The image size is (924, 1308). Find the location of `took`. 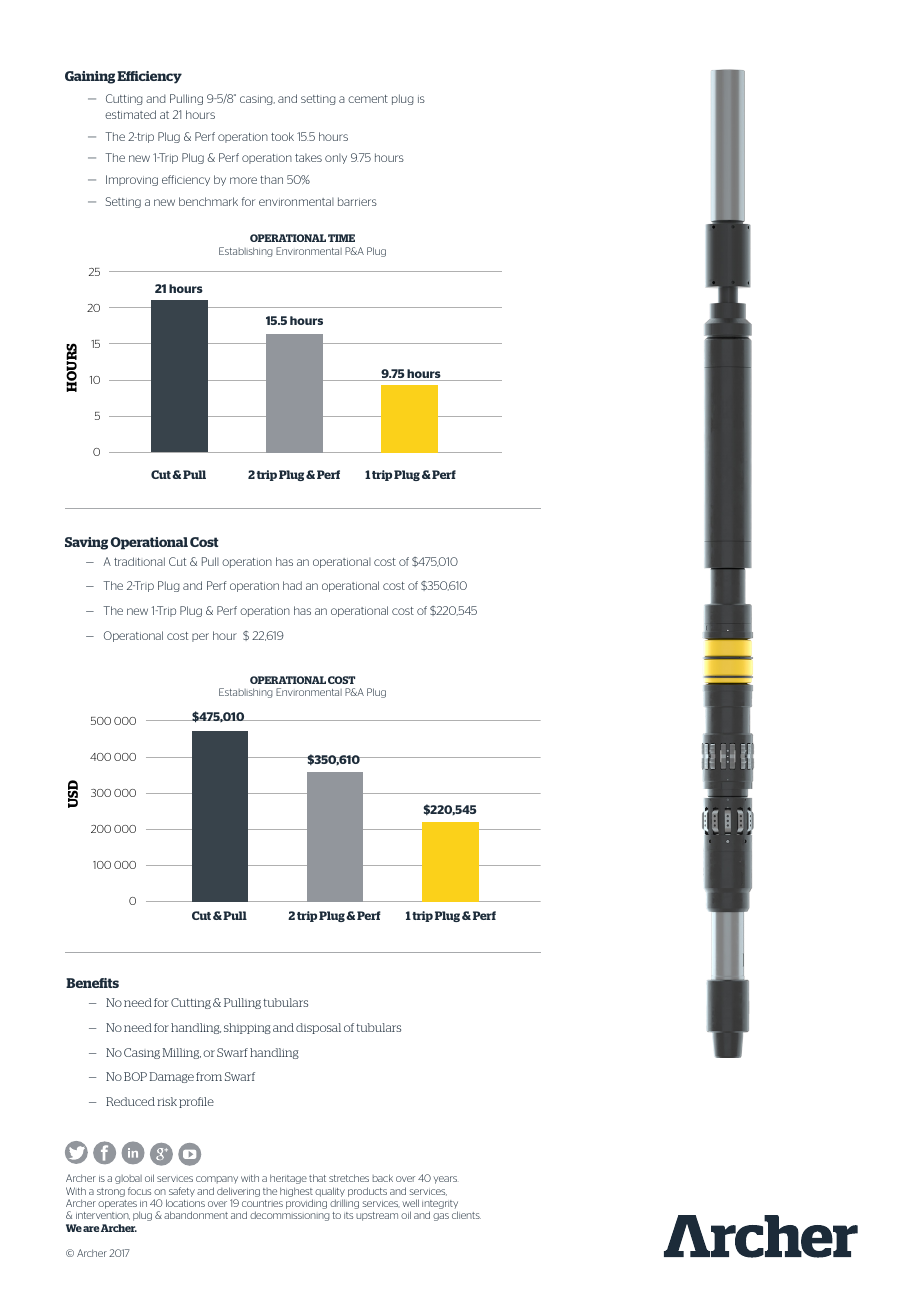

took is located at coordinates (282, 136).
